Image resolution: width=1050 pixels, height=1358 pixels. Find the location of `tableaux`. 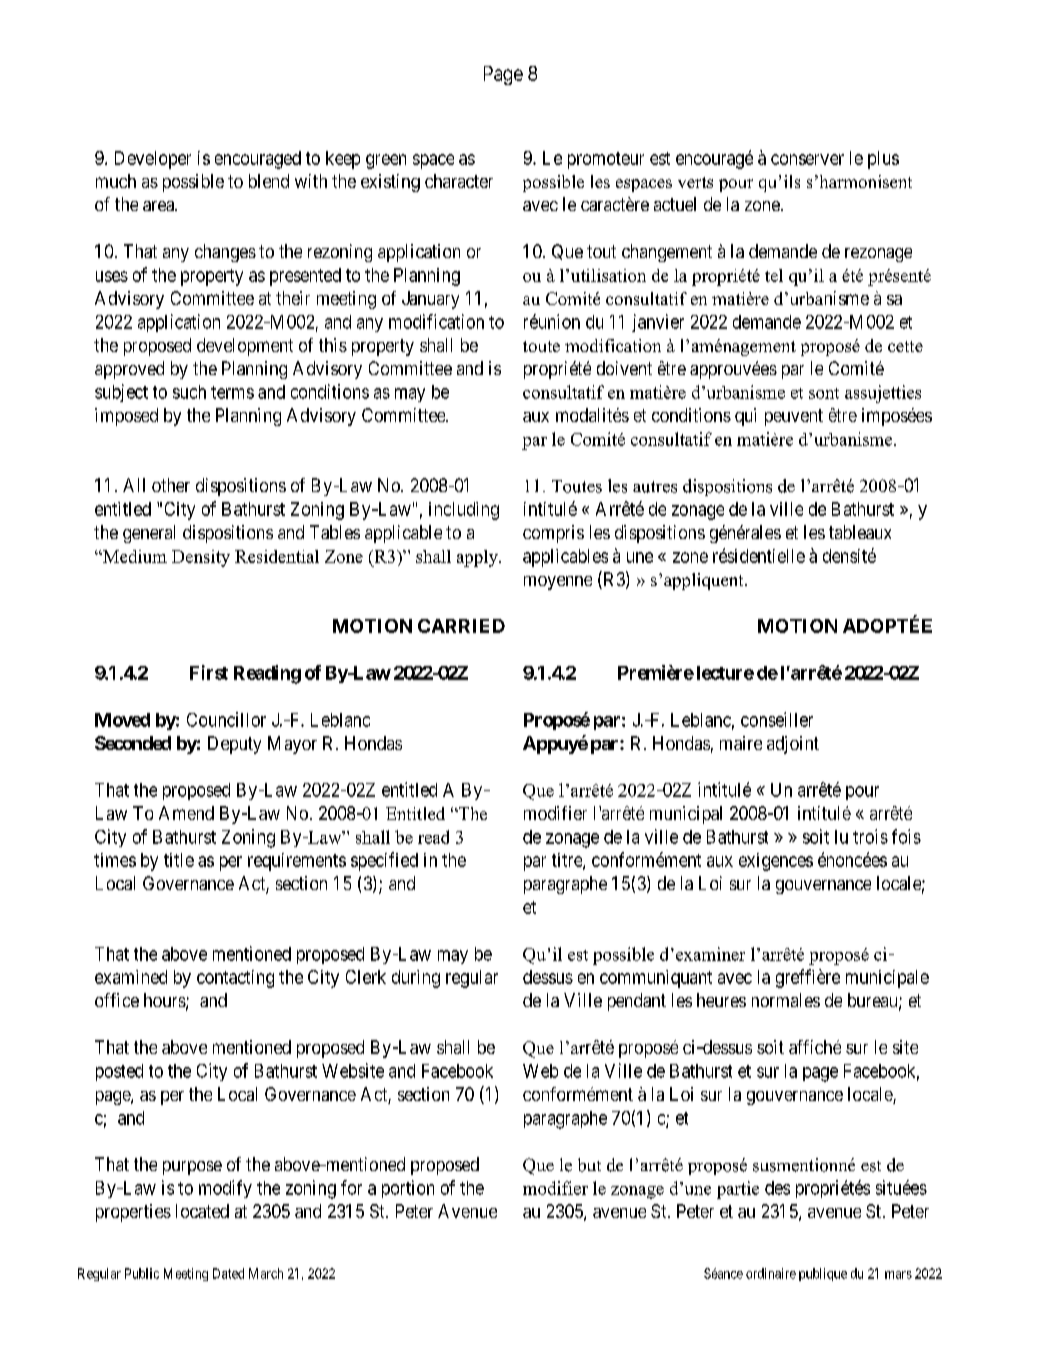

tableaux is located at coordinates (860, 532).
